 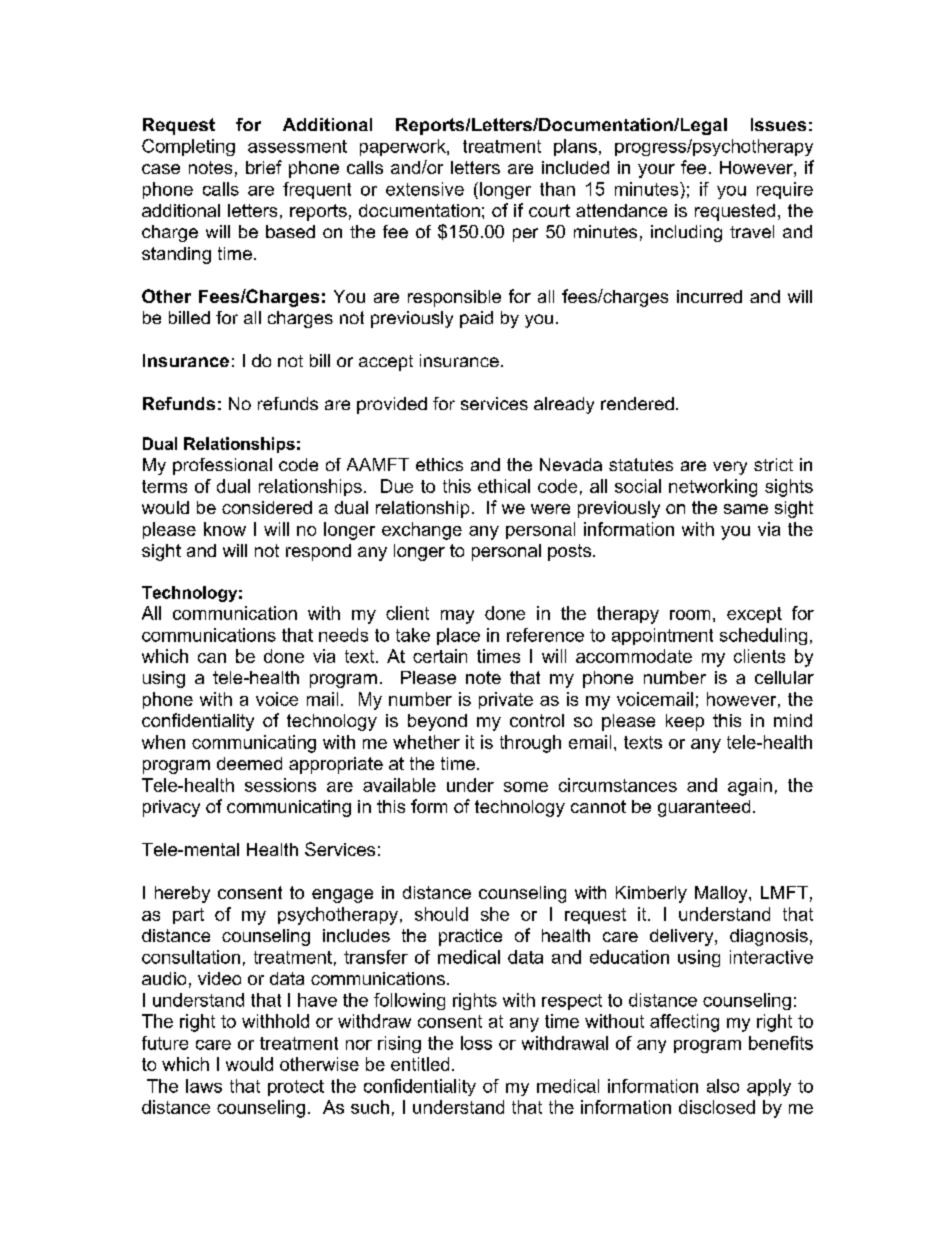 I want to click on again, so click(x=750, y=787).
